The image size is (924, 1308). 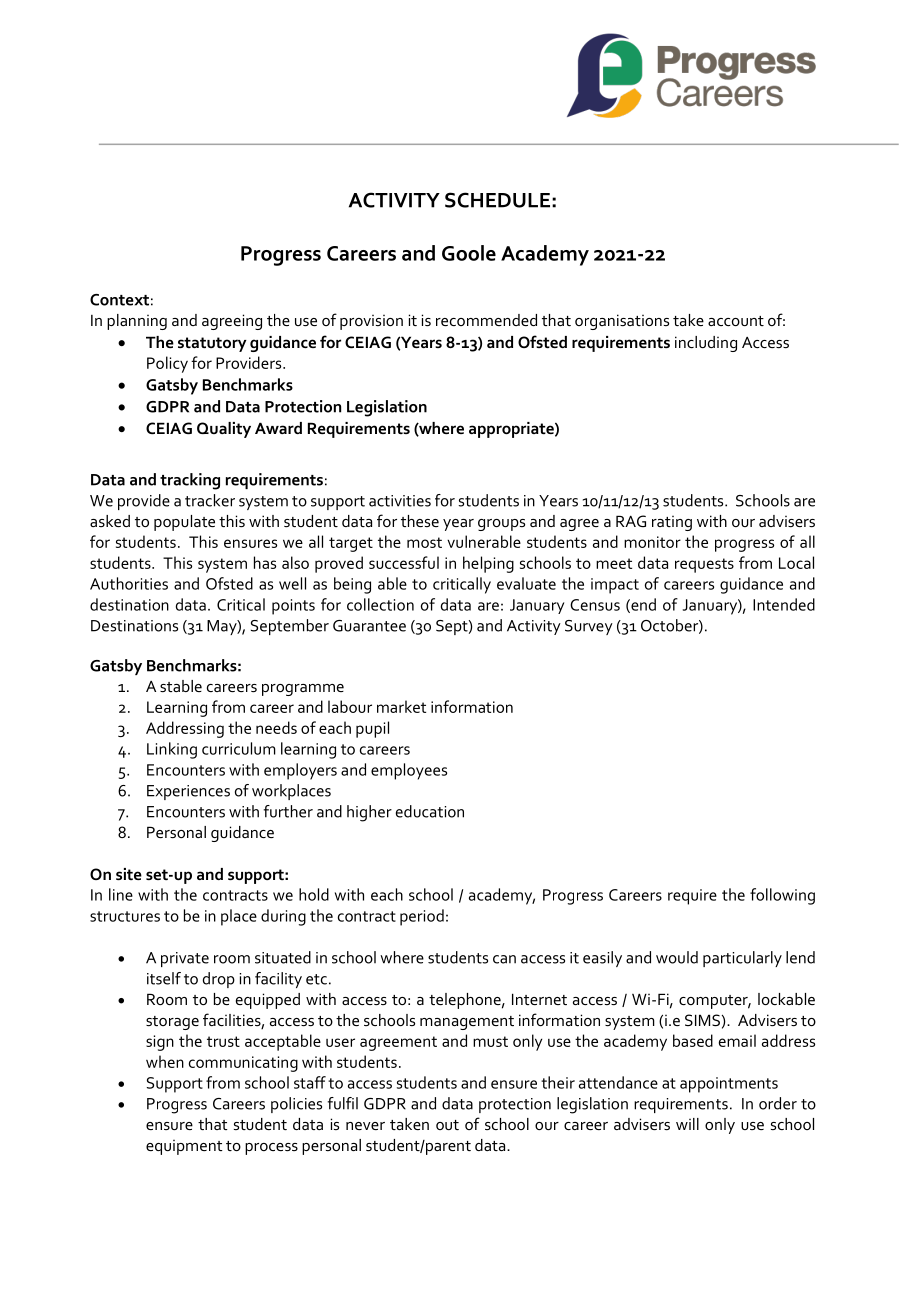 I want to click on account, so click(x=736, y=321).
